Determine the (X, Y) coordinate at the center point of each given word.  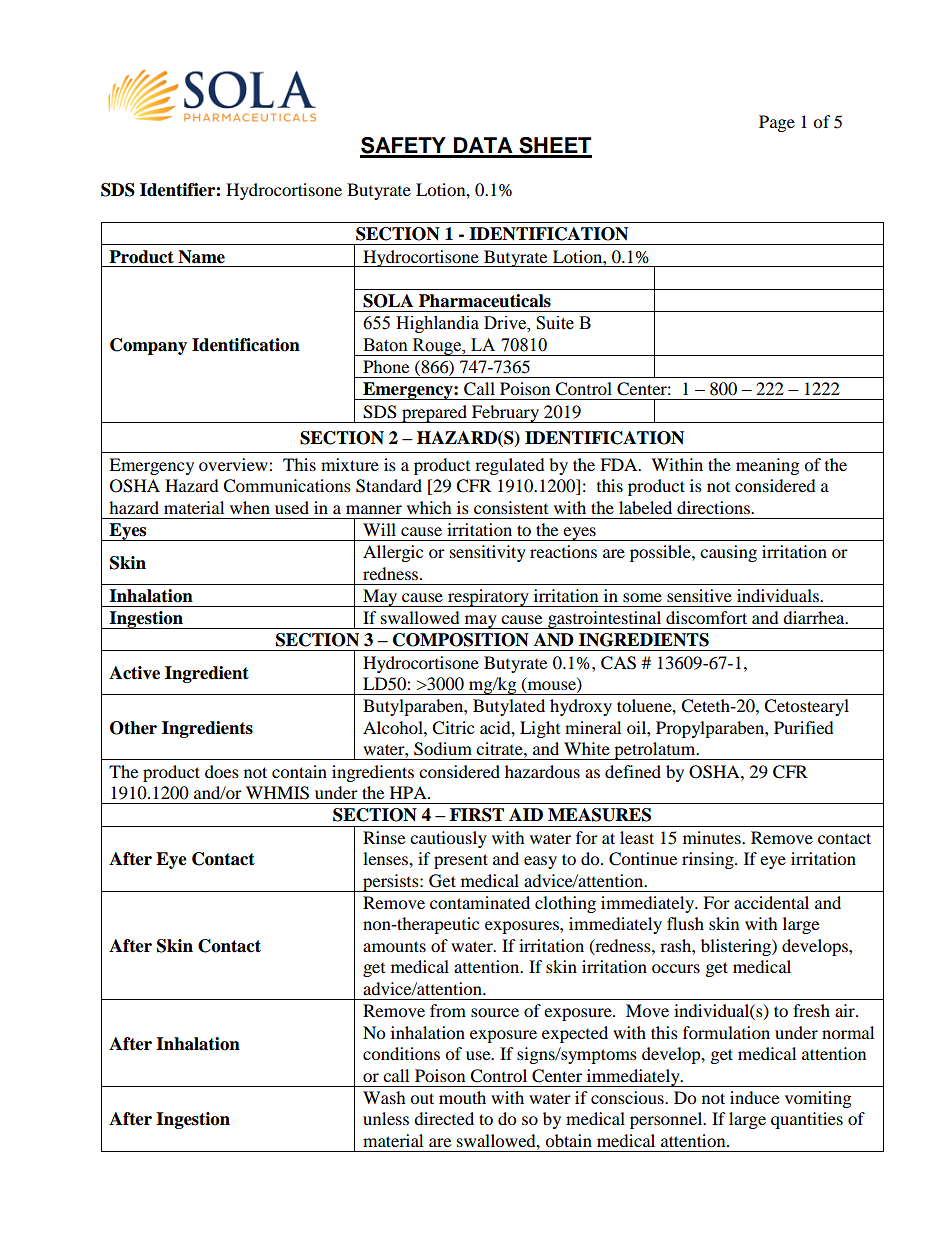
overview (234, 464)
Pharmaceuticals (485, 301)
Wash (384, 1097)
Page (777, 123)
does (222, 771)
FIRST (477, 815)
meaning (767, 466)
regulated (510, 466)
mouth (462, 1097)
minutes (713, 837)
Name (201, 257)
